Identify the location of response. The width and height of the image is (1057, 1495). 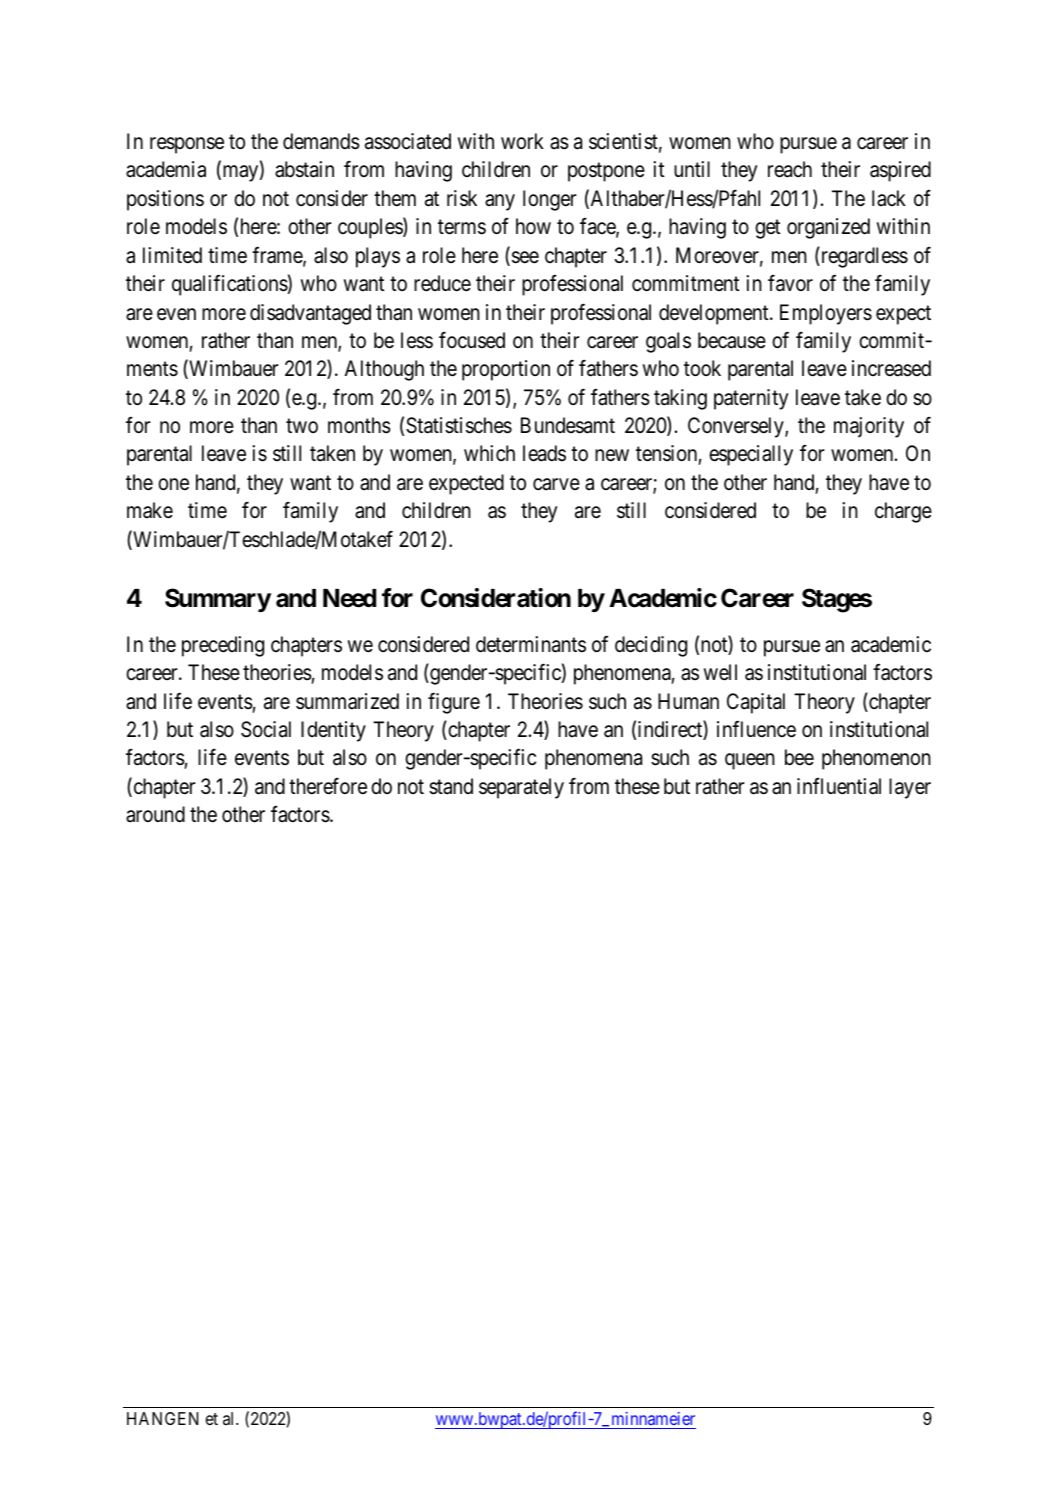
(187, 145).
